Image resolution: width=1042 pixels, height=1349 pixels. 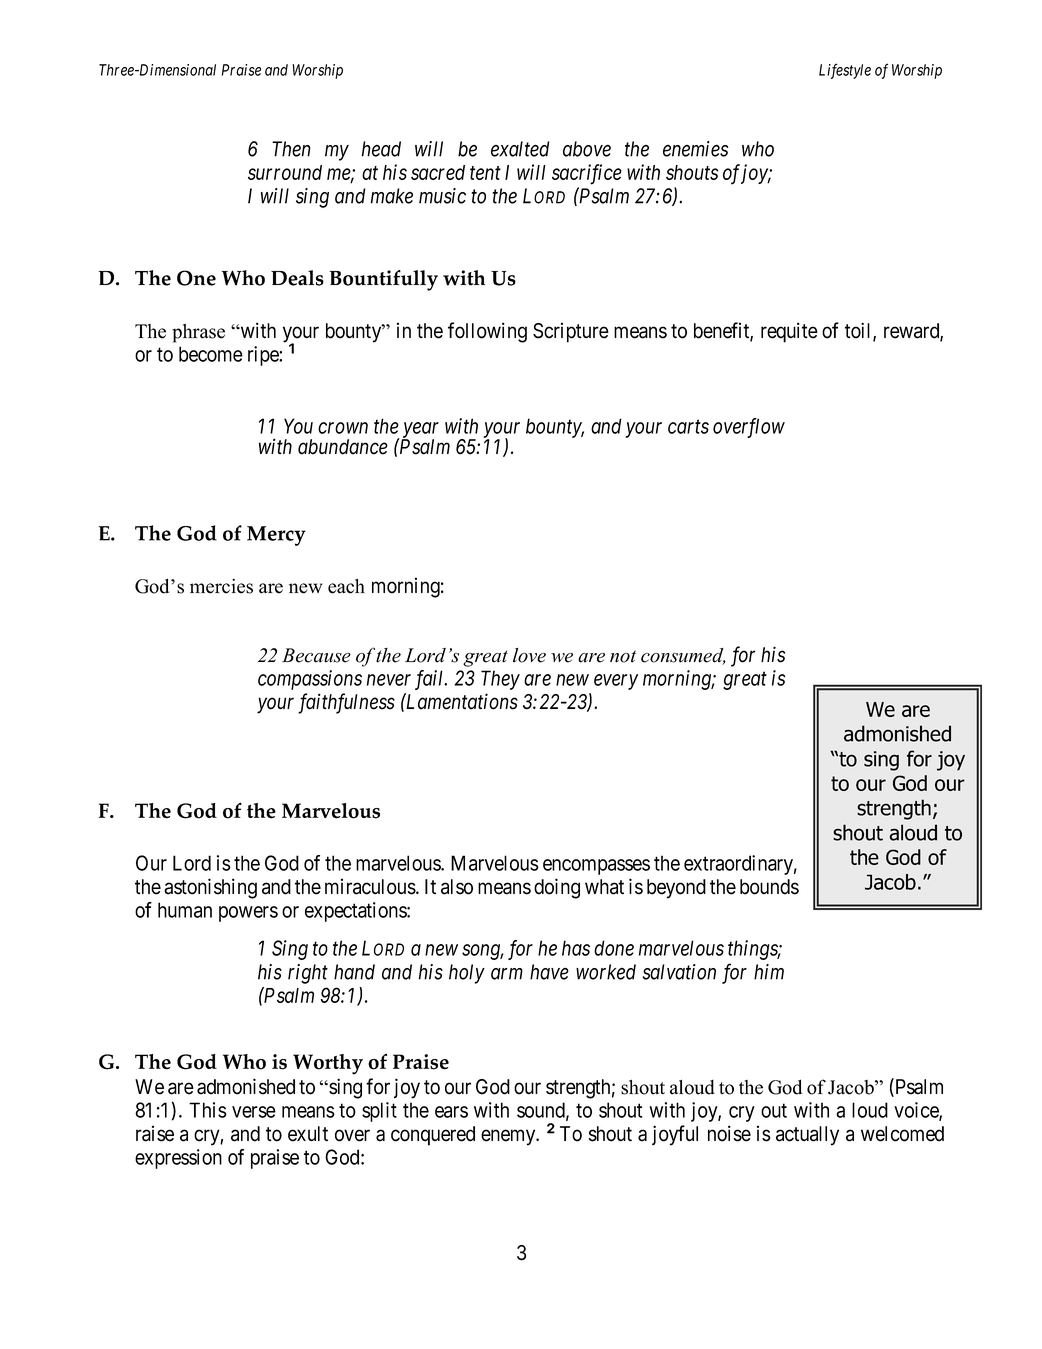 I want to click on verse, so click(x=254, y=1112).
